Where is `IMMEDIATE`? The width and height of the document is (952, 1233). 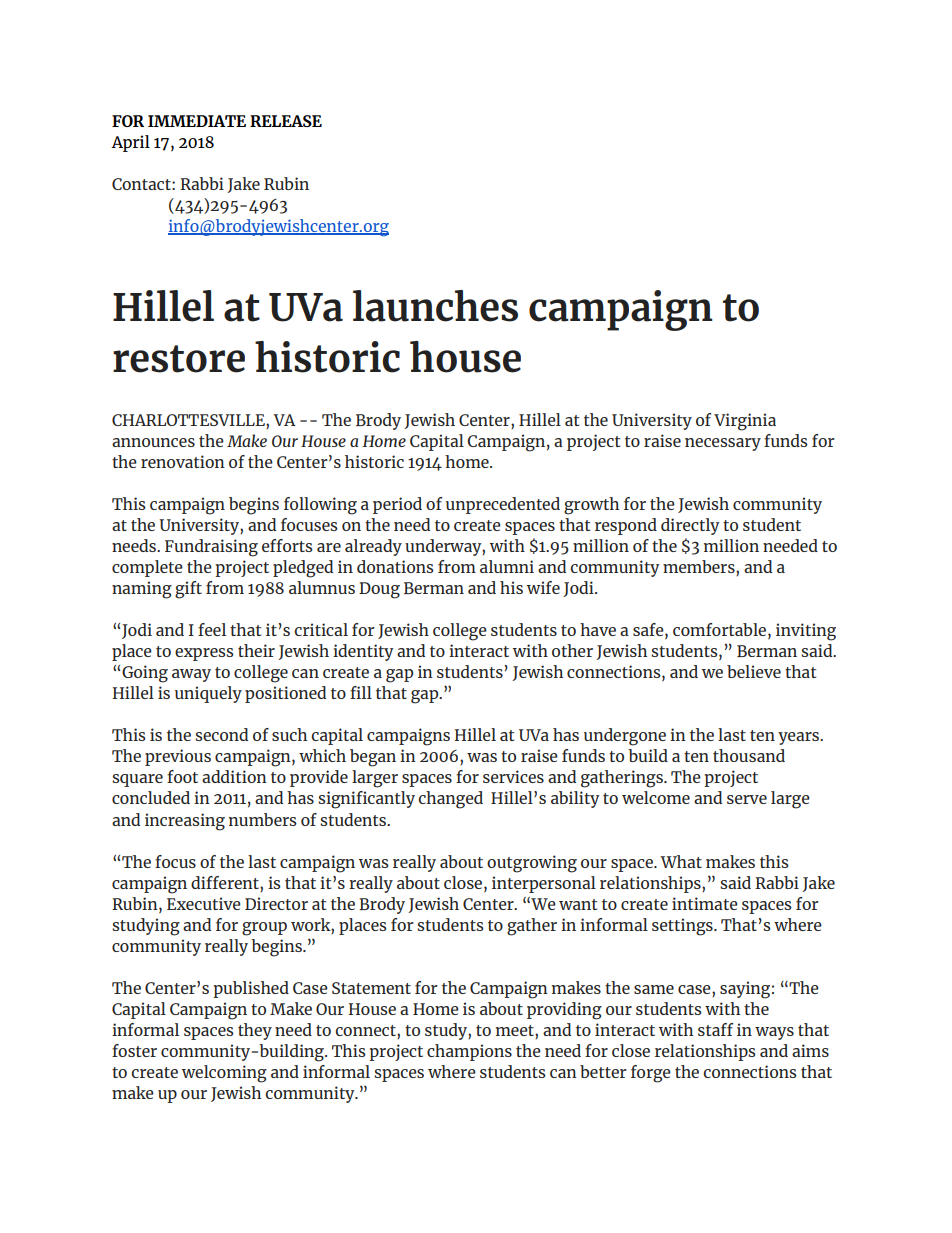
IMMEDIATE is located at coordinates (197, 121).
